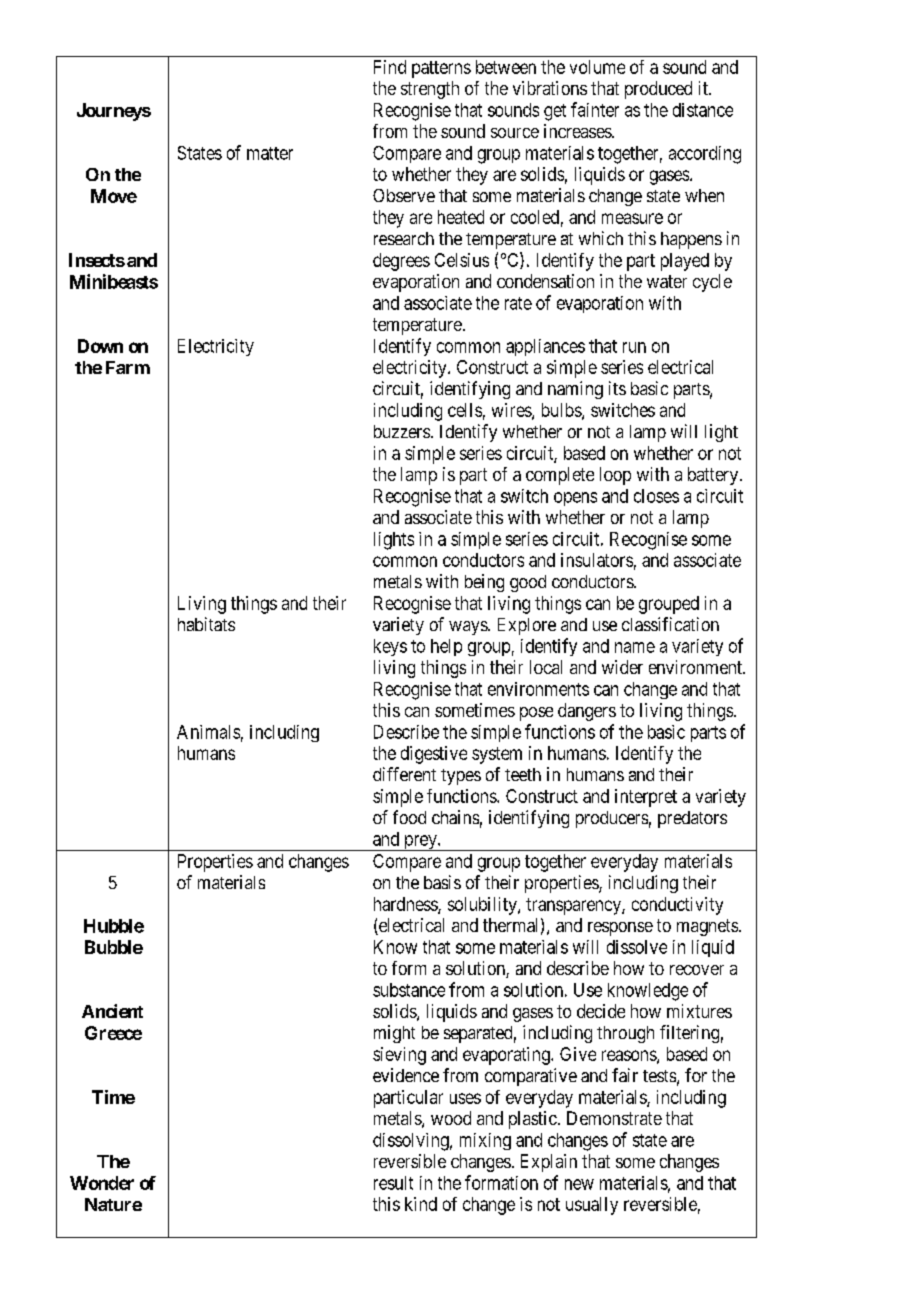 This screenshot has width=924, height=1308. I want to click on habitats, so click(206, 624).
